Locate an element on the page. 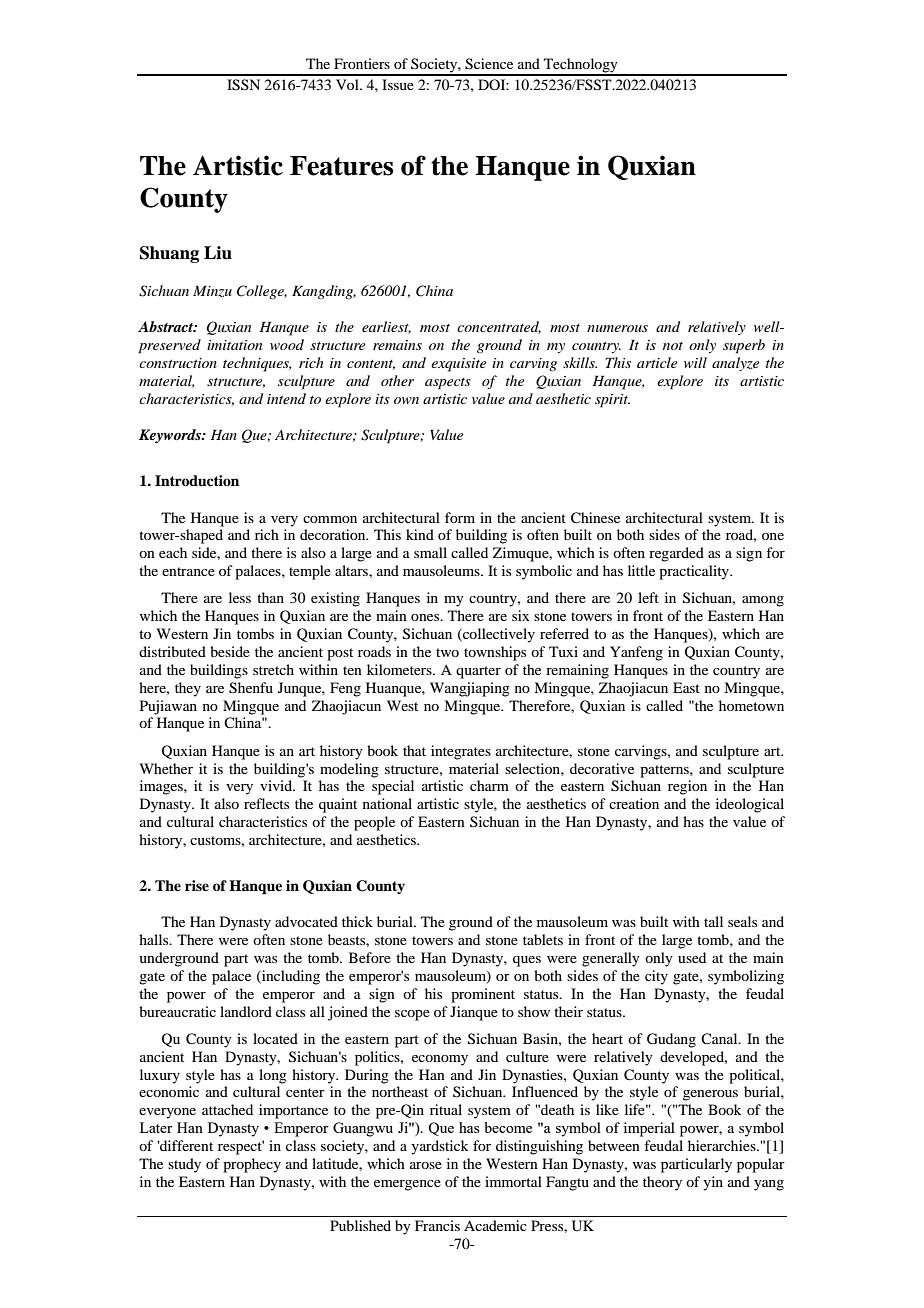 The image size is (924, 1308). regarded is located at coordinates (676, 554).
